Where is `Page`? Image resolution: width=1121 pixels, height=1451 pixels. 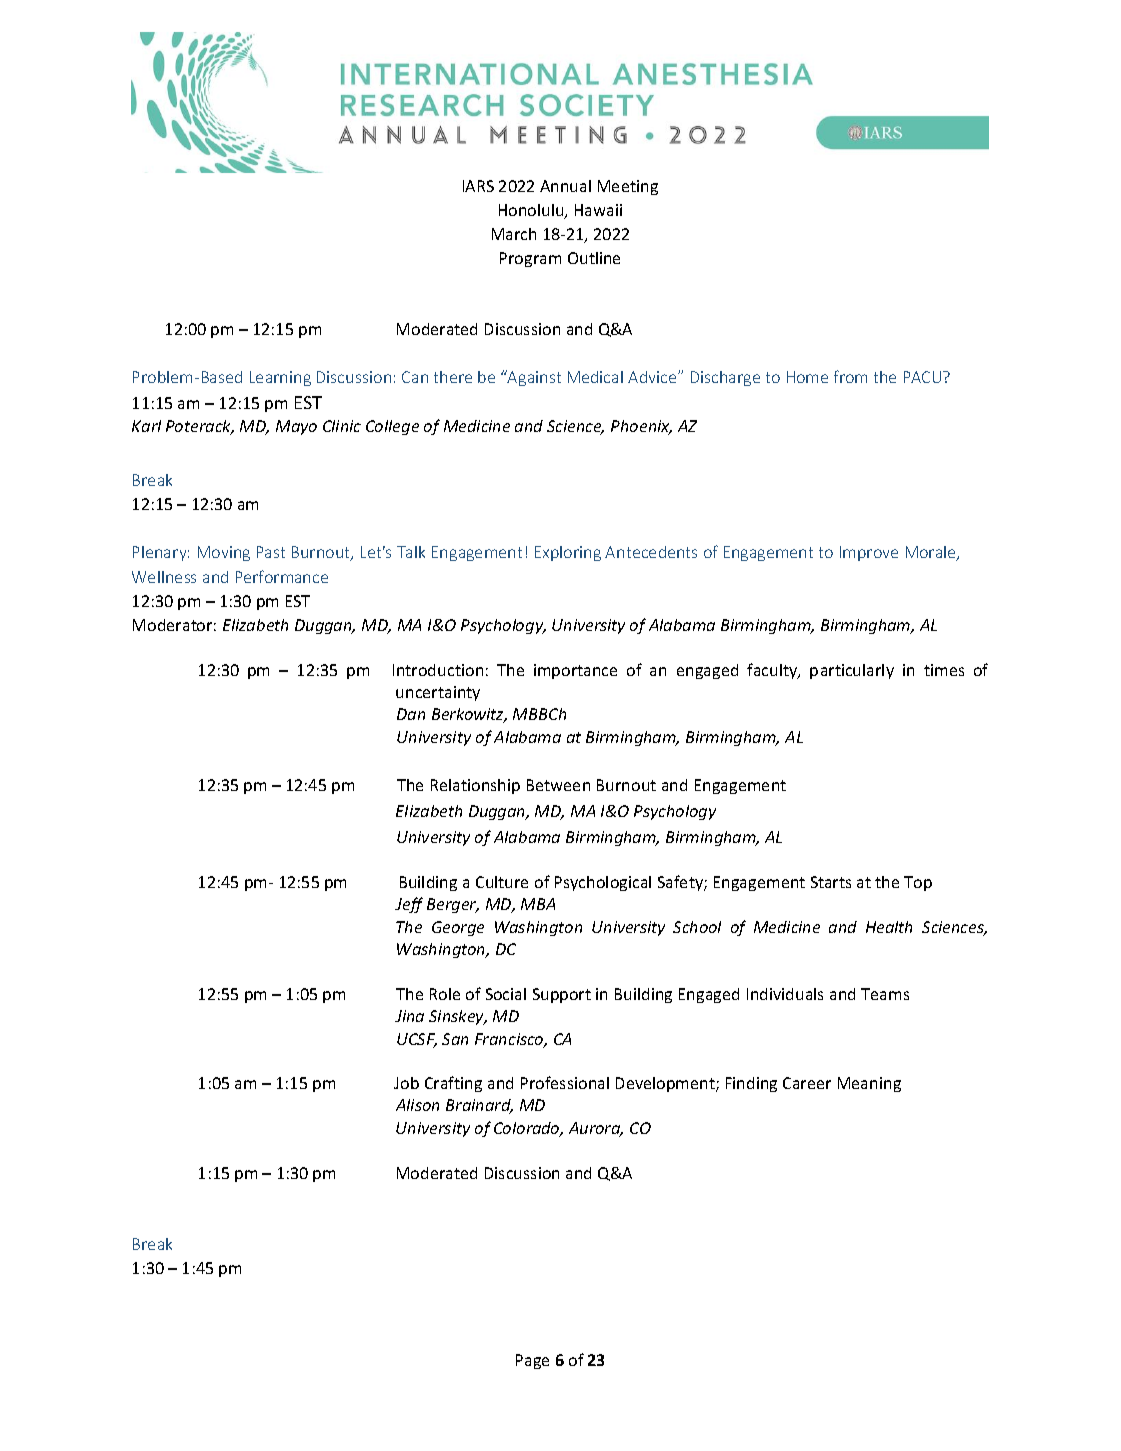
Page is located at coordinates (532, 1361).
